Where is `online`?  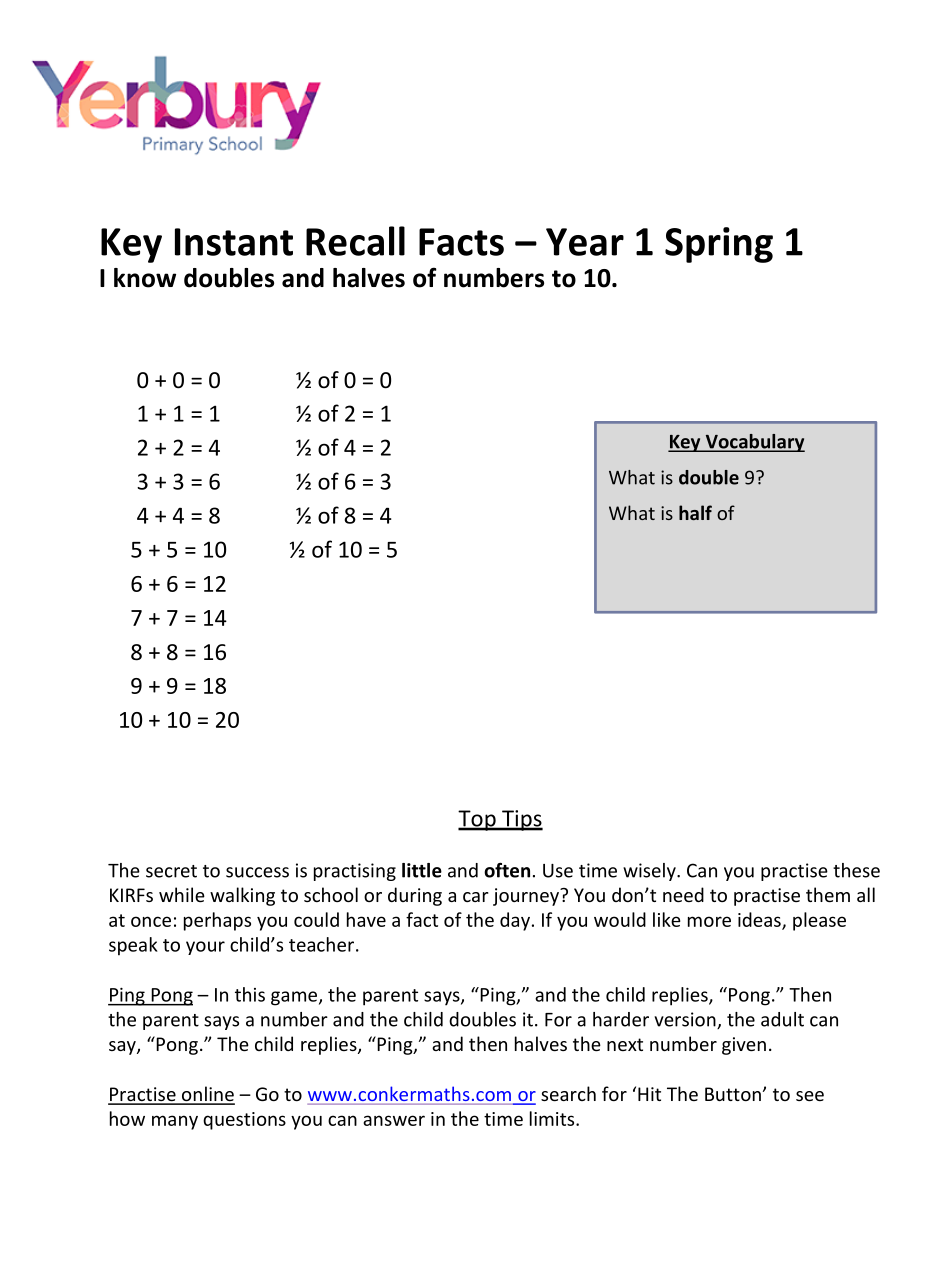 online is located at coordinates (207, 1095).
